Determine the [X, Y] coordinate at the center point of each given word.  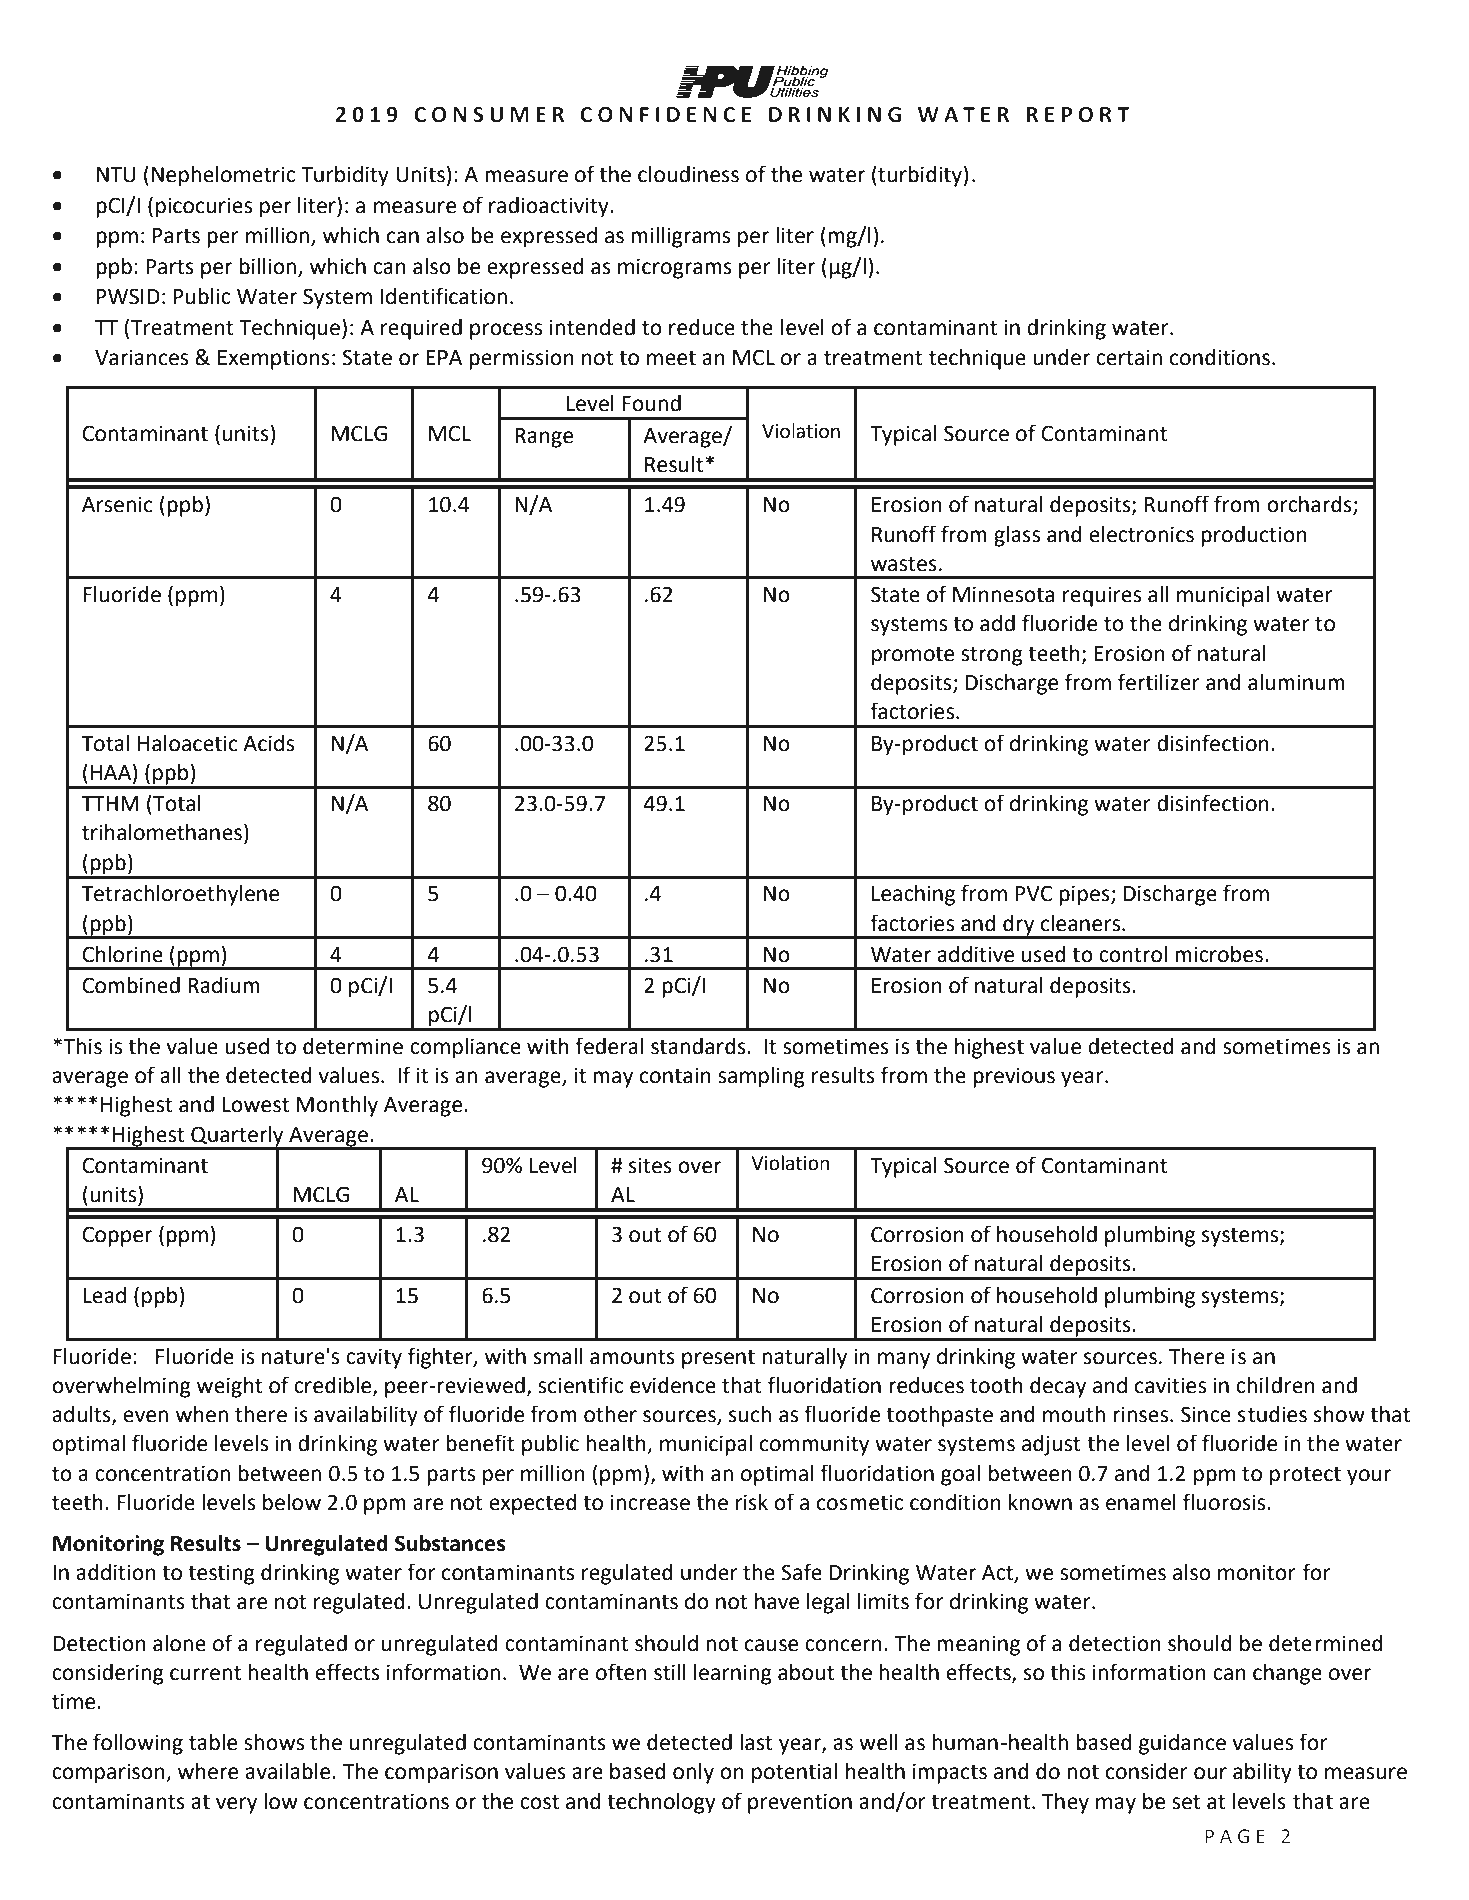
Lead [104, 1295]
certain [1129, 357]
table [213, 1742]
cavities [1170, 1385]
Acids [268, 743]
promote [913, 656]
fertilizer [1159, 682]
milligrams [680, 237]
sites [650, 1165]
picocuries [204, 207]
